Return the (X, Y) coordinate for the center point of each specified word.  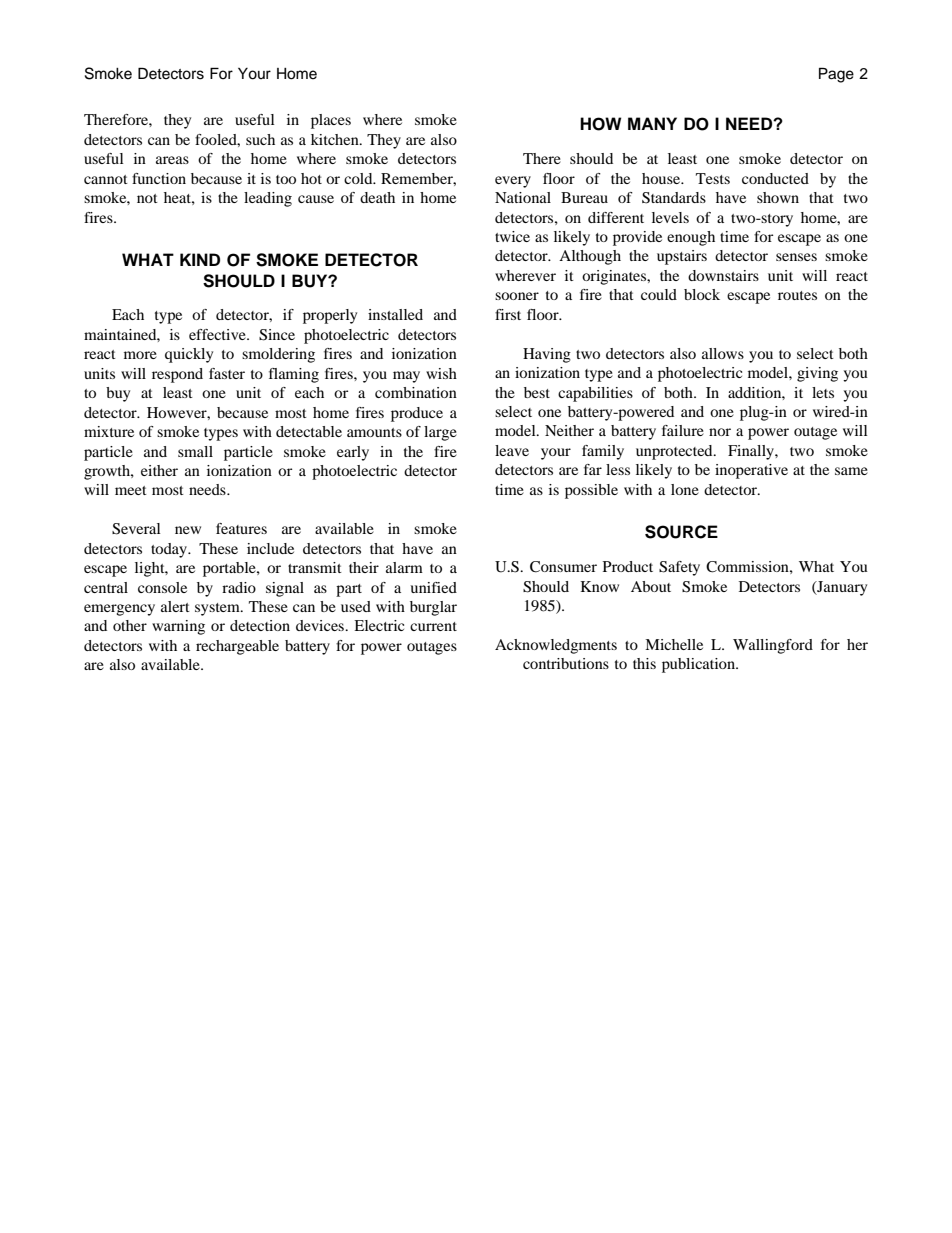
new (188, 530)
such (260, 139)
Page (836, 75)
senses (796, 257)
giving (817, 374)
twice (512, 236)
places (331, 121)
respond (177, 375)
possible (591, 491)
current (433, 626)
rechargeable (237, 647)
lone (685, 489)
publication (699, 665)
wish (441, 373)
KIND (200, 259)
